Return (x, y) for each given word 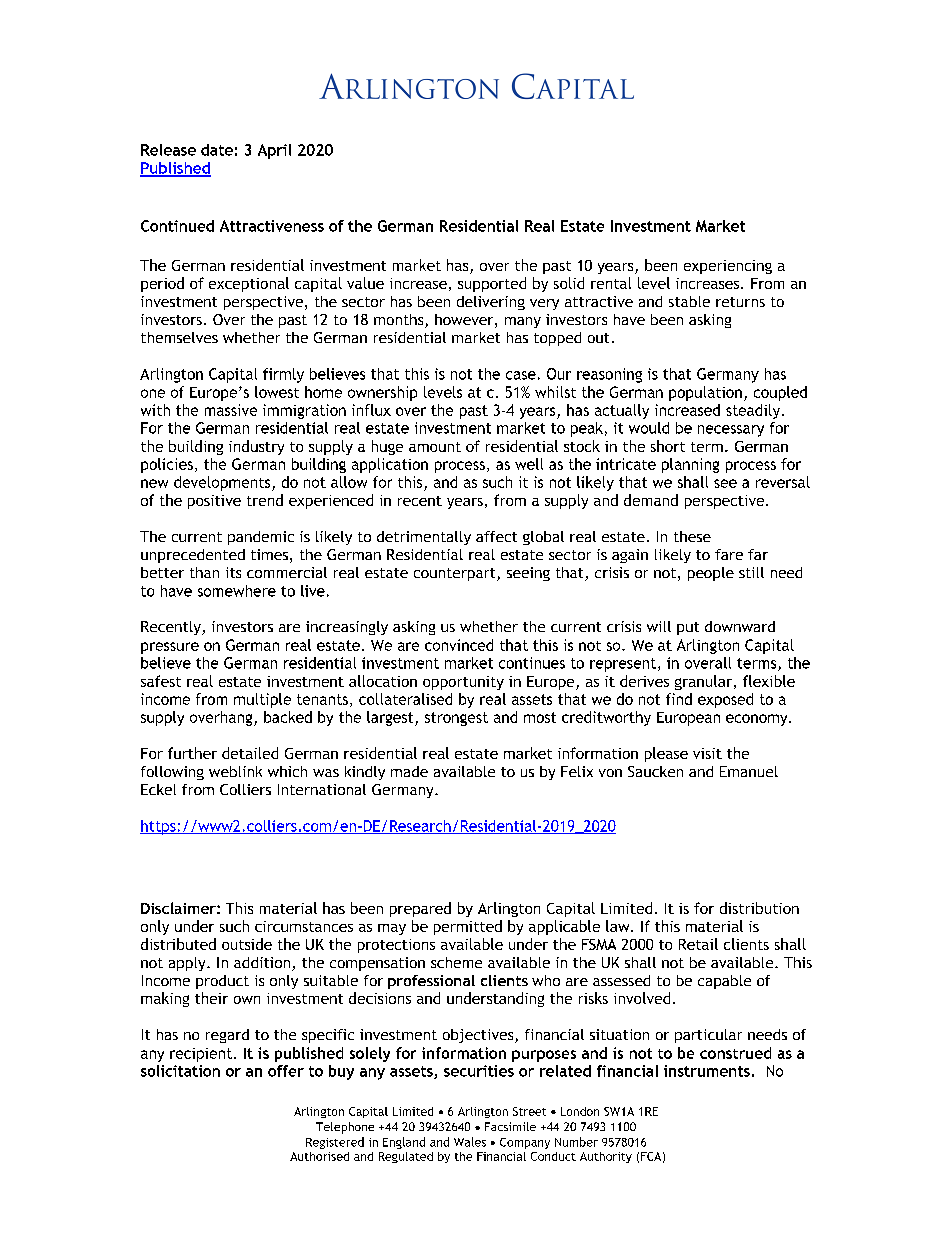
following (172, 773)
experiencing (728, 267)
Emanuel (749, 771)
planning (690, 465)
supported (492, 284)
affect (496, 536)
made (409, 771)
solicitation (180, 1071)
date (217, 150)
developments (223, 483)
